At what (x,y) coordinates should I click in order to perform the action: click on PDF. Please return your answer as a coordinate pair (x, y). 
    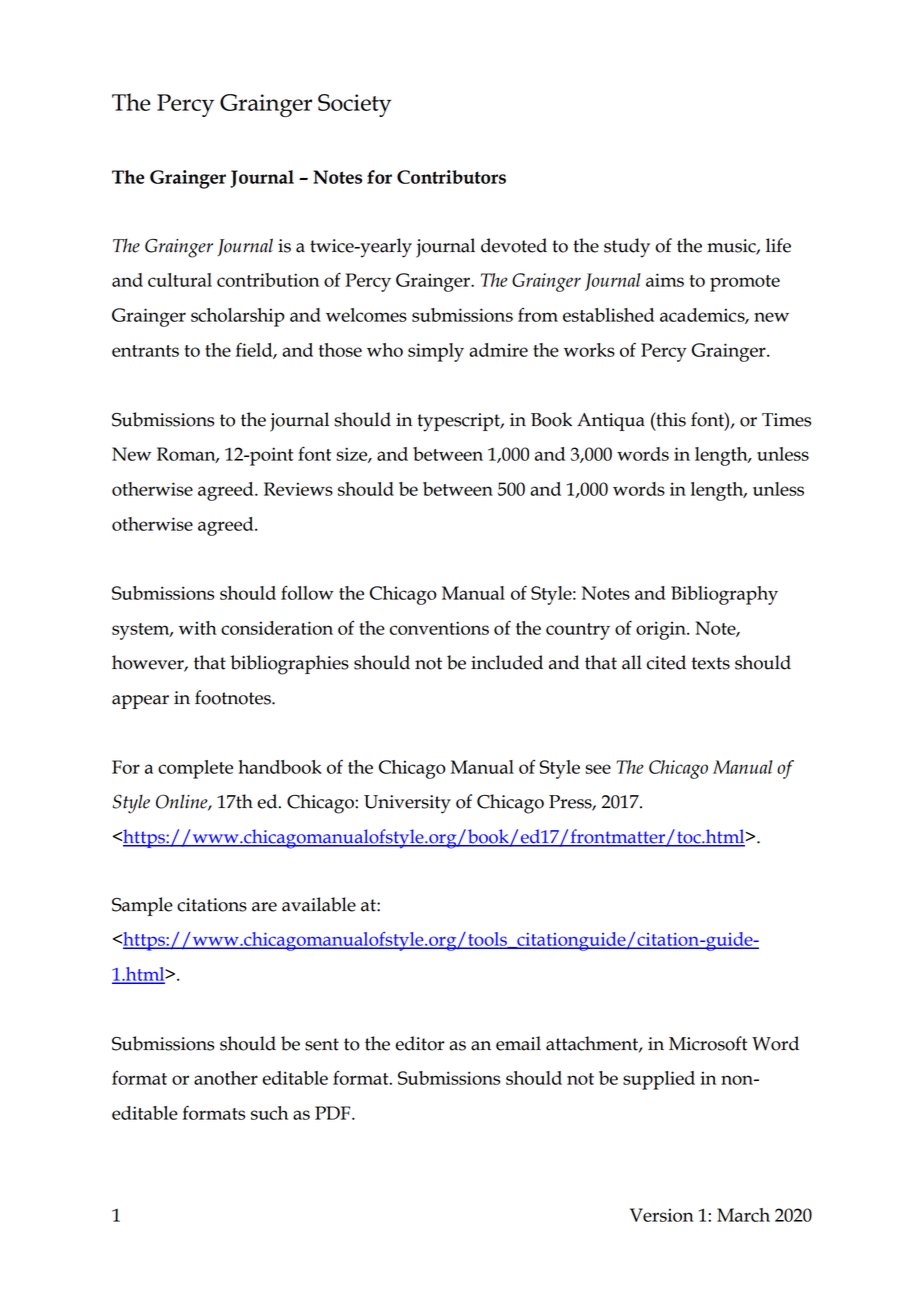
    Looking at the image, I should click on (334, 1113).
